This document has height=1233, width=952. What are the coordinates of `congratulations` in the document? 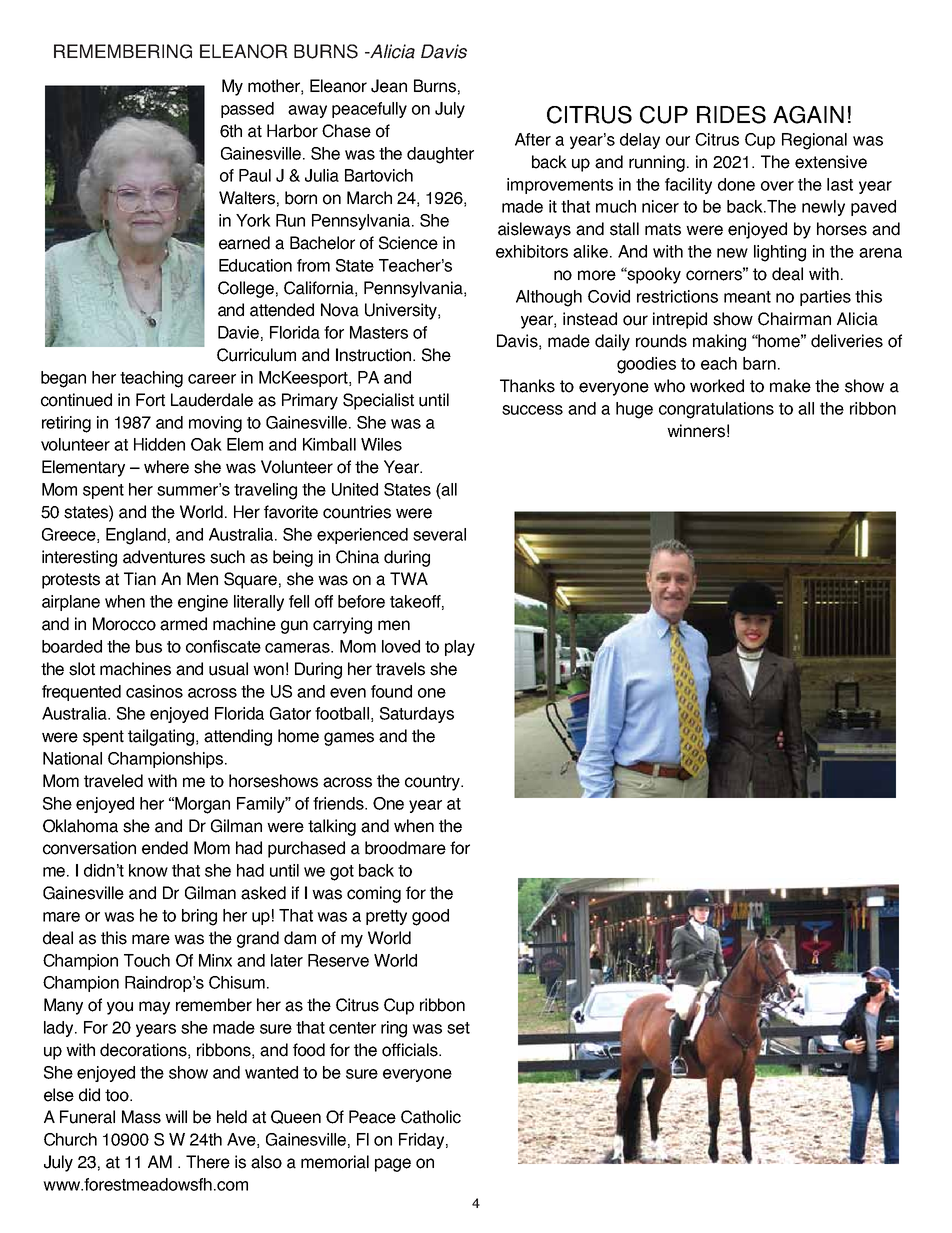 It's located at (716, 410).
